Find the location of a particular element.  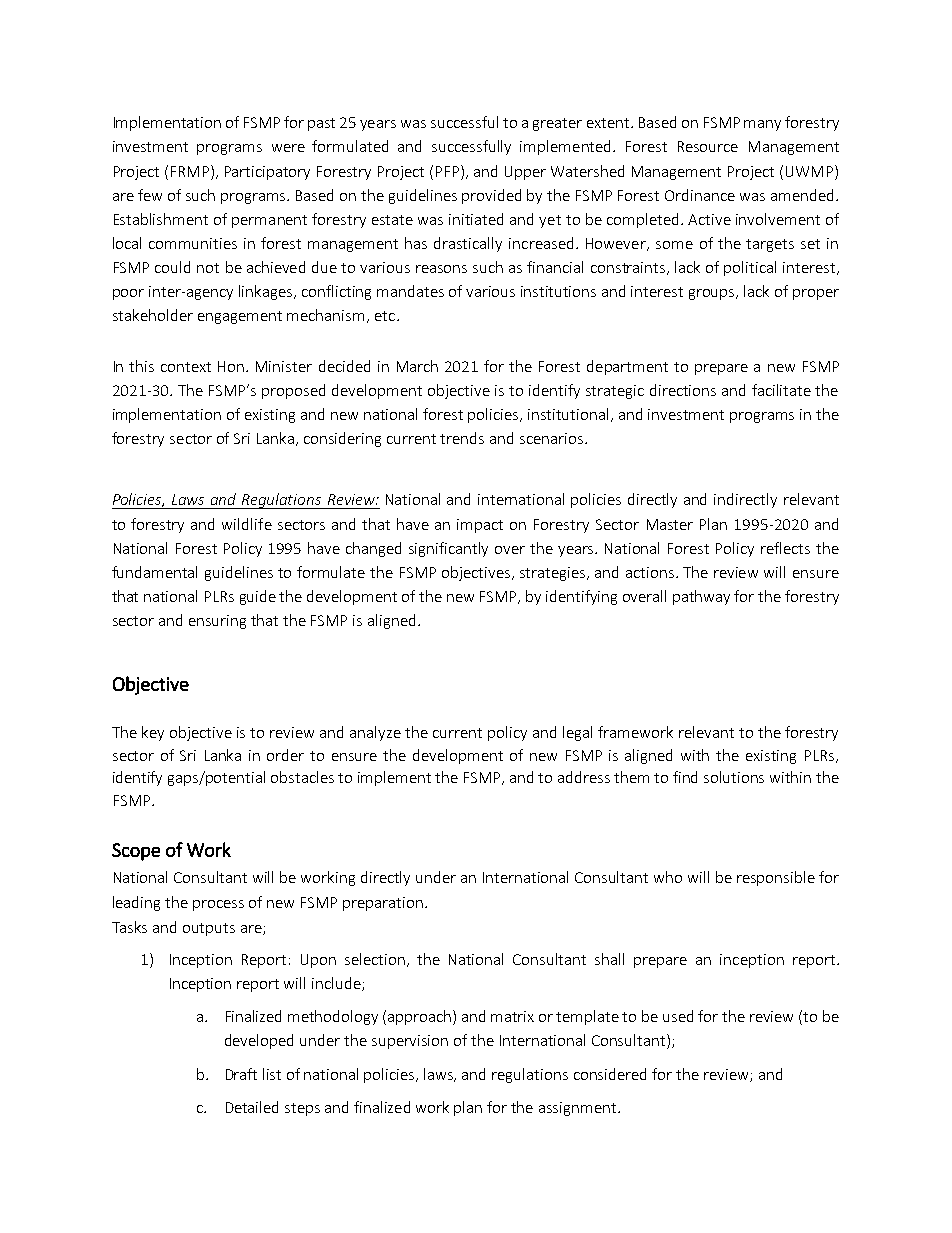

Participatory is located at coordinates (267, 173).
